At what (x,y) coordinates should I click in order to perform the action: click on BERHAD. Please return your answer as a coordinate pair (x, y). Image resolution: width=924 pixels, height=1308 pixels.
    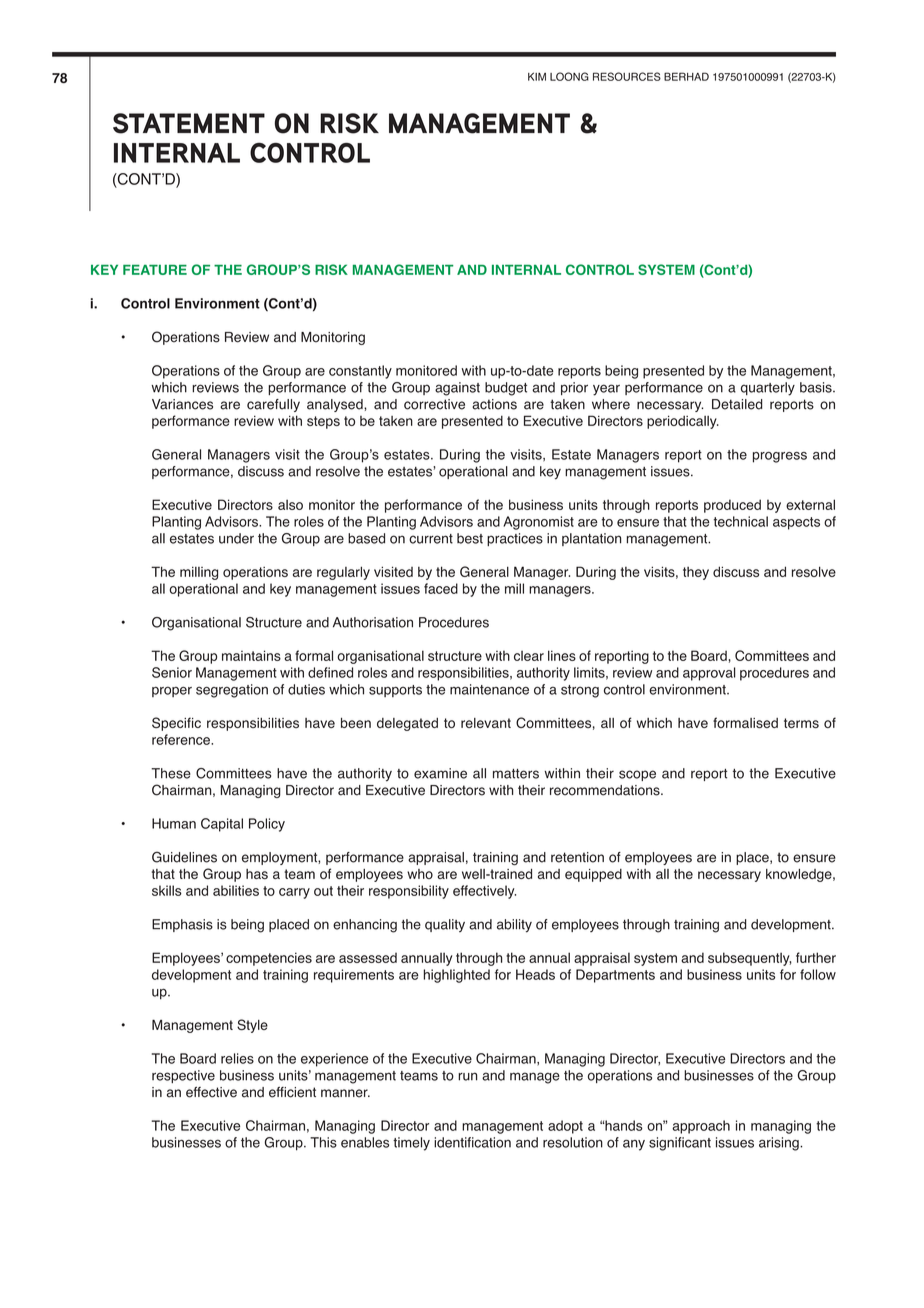
    Looking at the image, I should click on (686, 76).
